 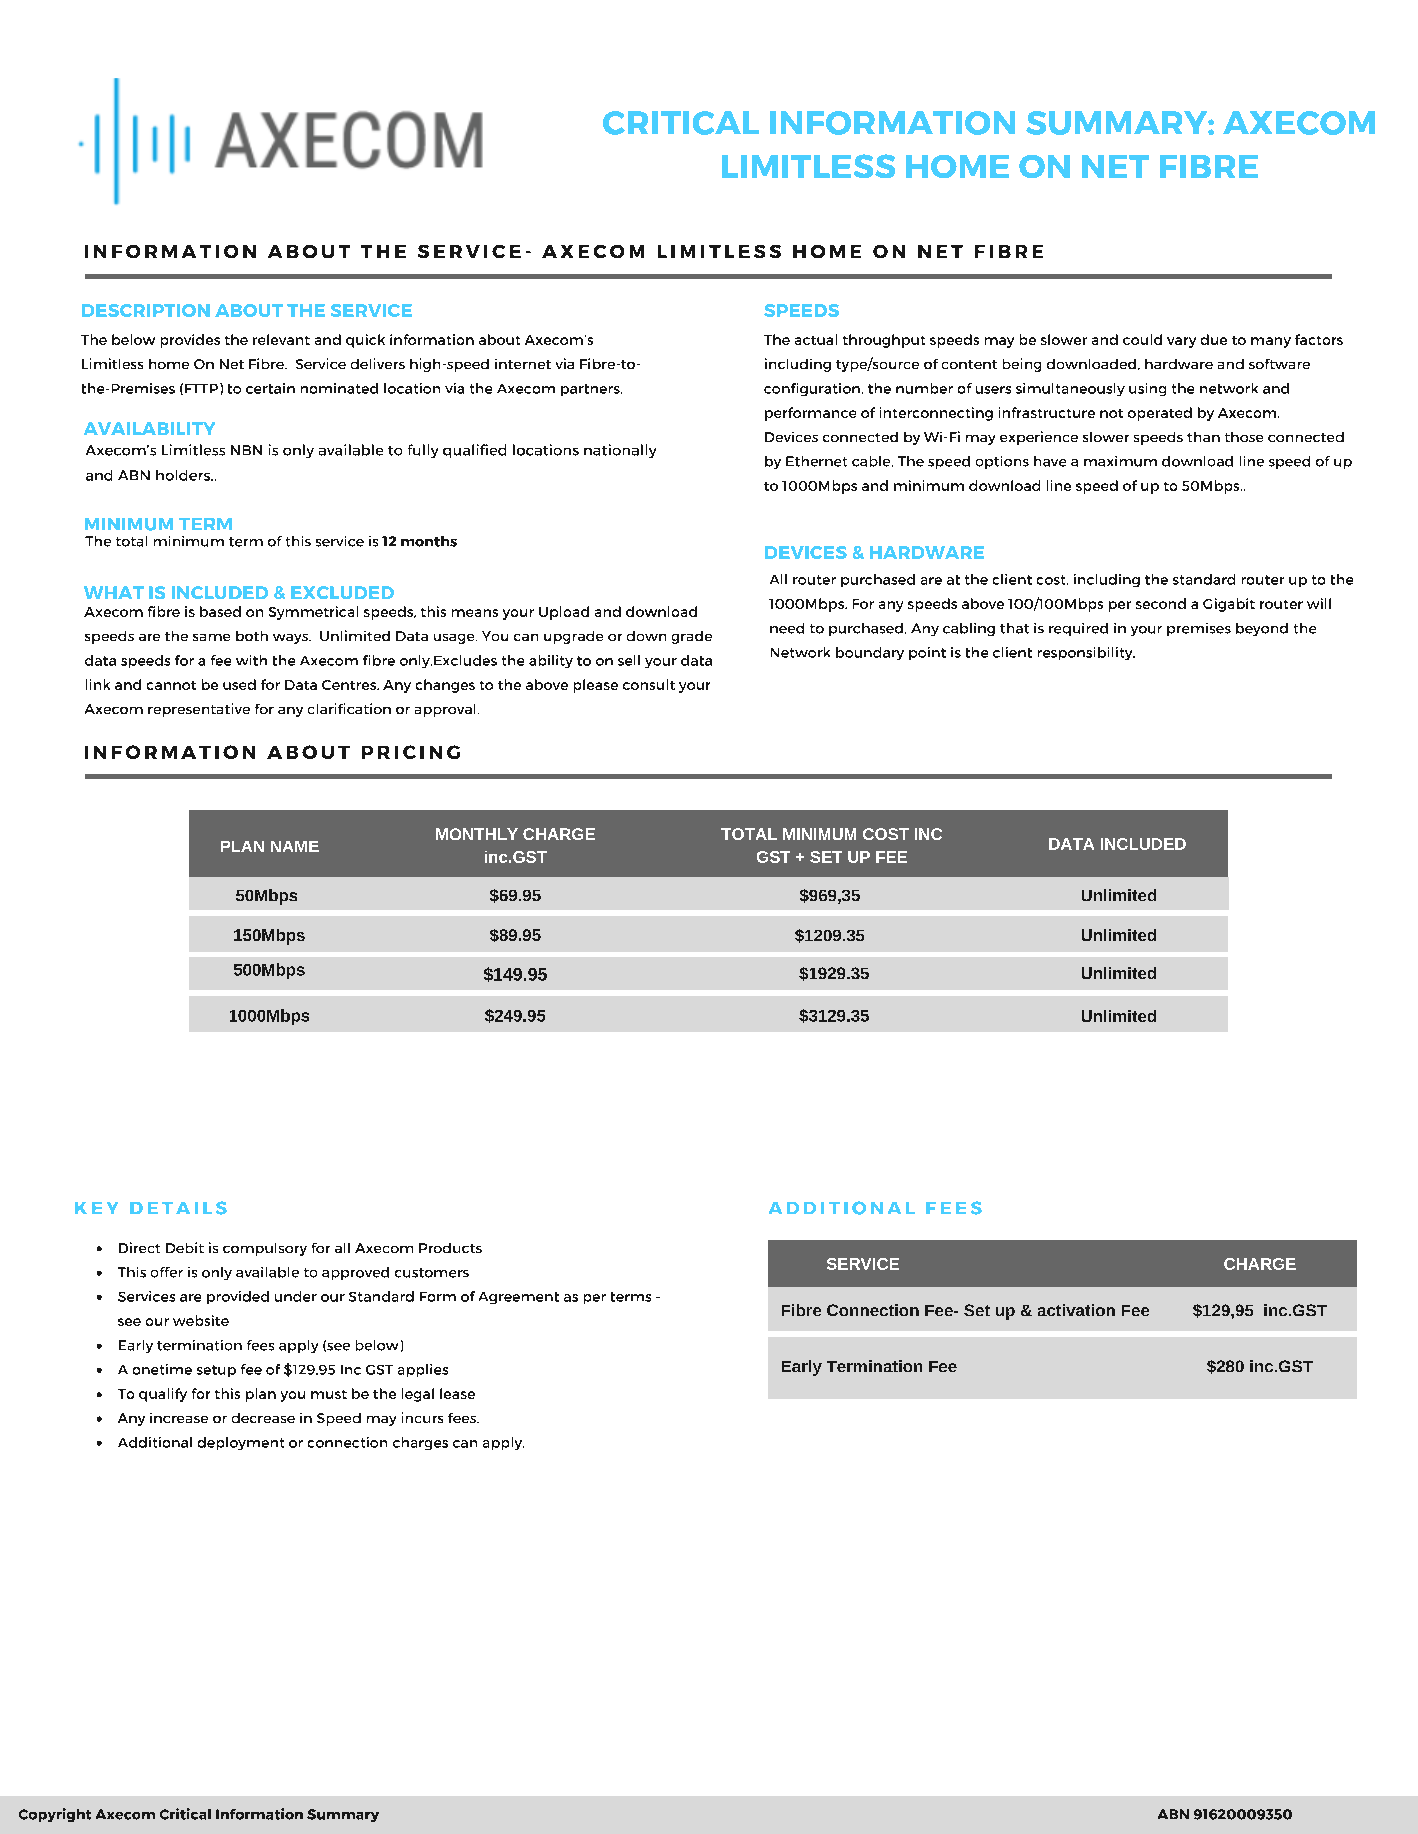 I want to click on vary, so click(x=1181, y=342).
